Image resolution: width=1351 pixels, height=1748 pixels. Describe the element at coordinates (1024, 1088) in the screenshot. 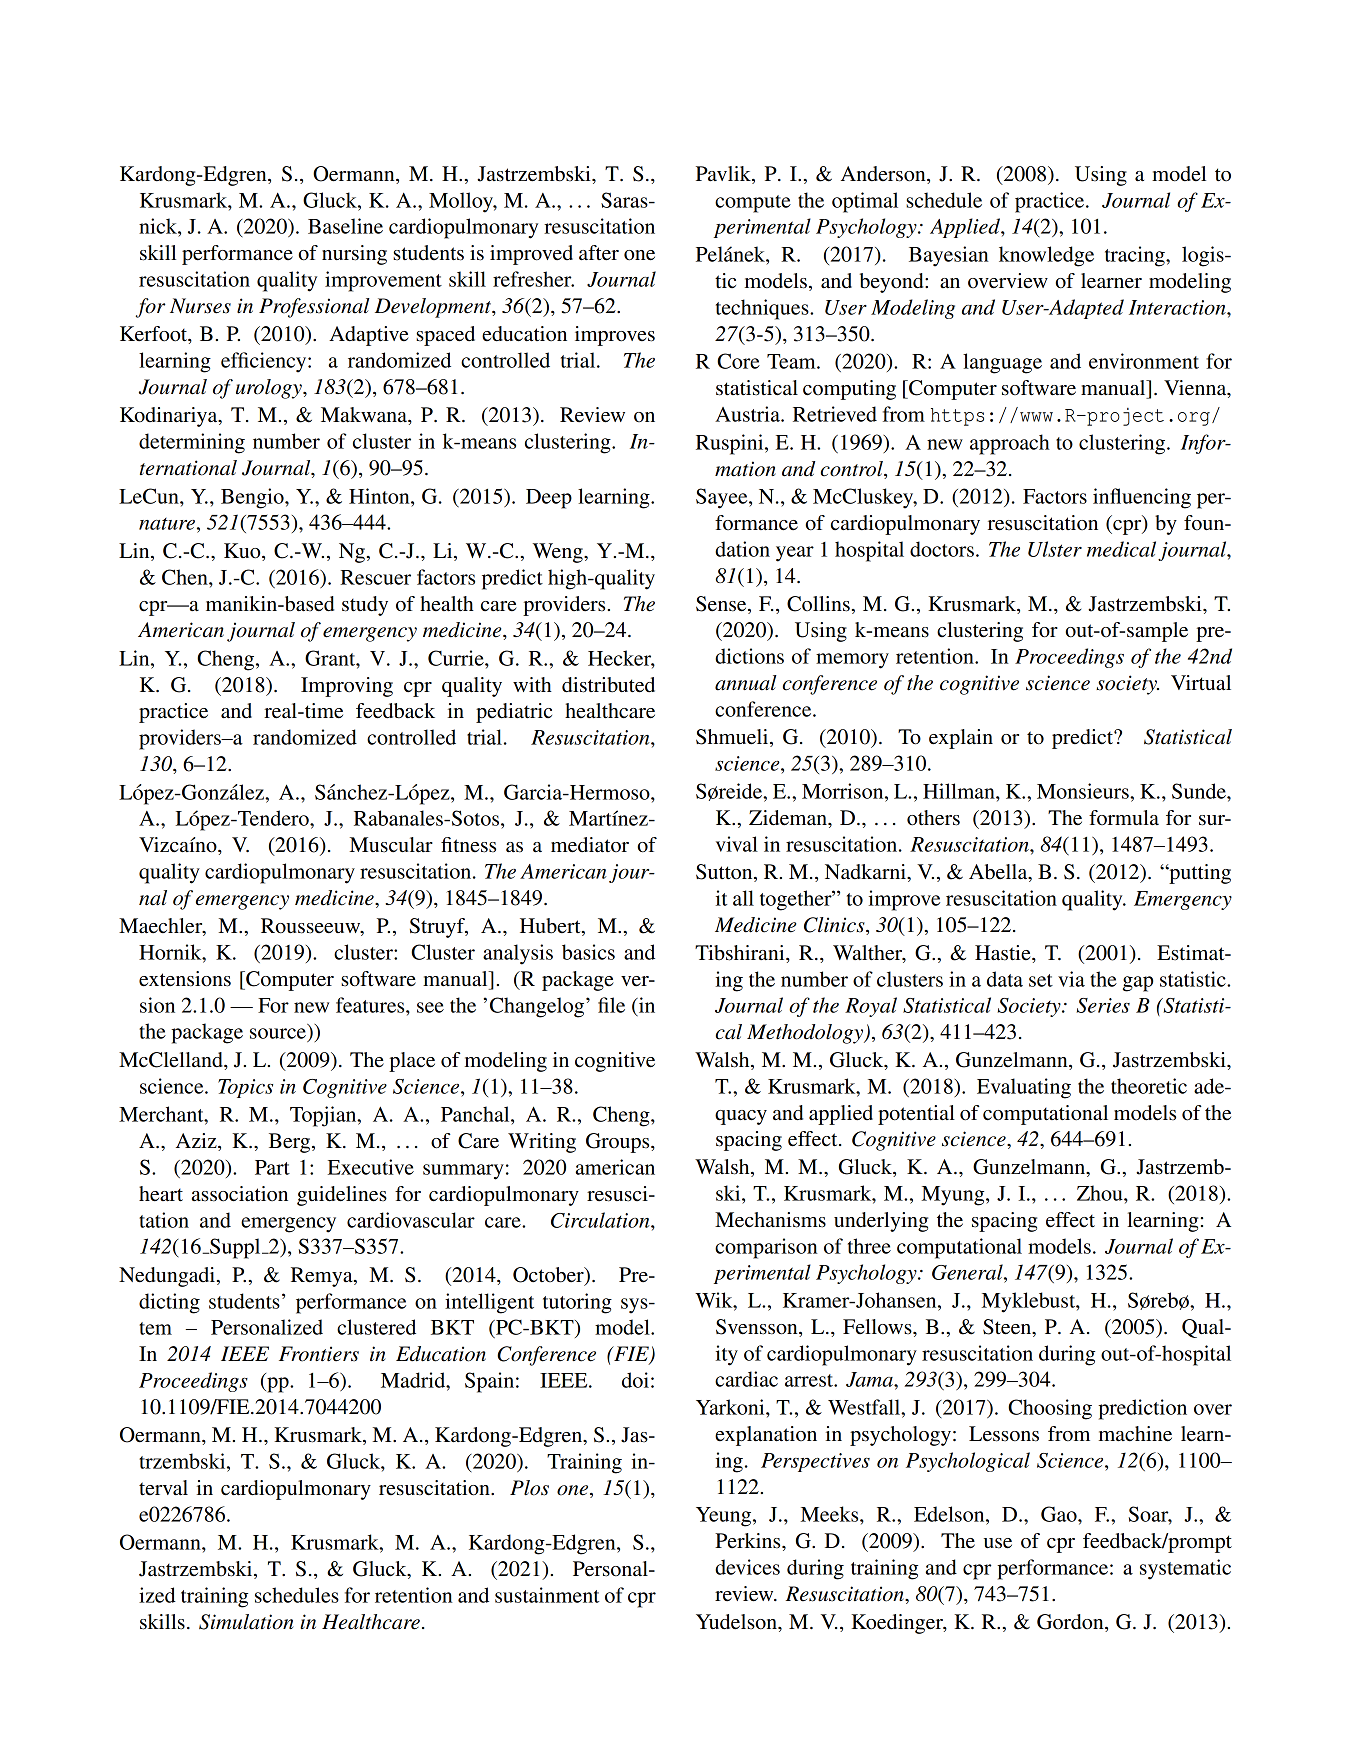

I see `Evaluating` at that location.
